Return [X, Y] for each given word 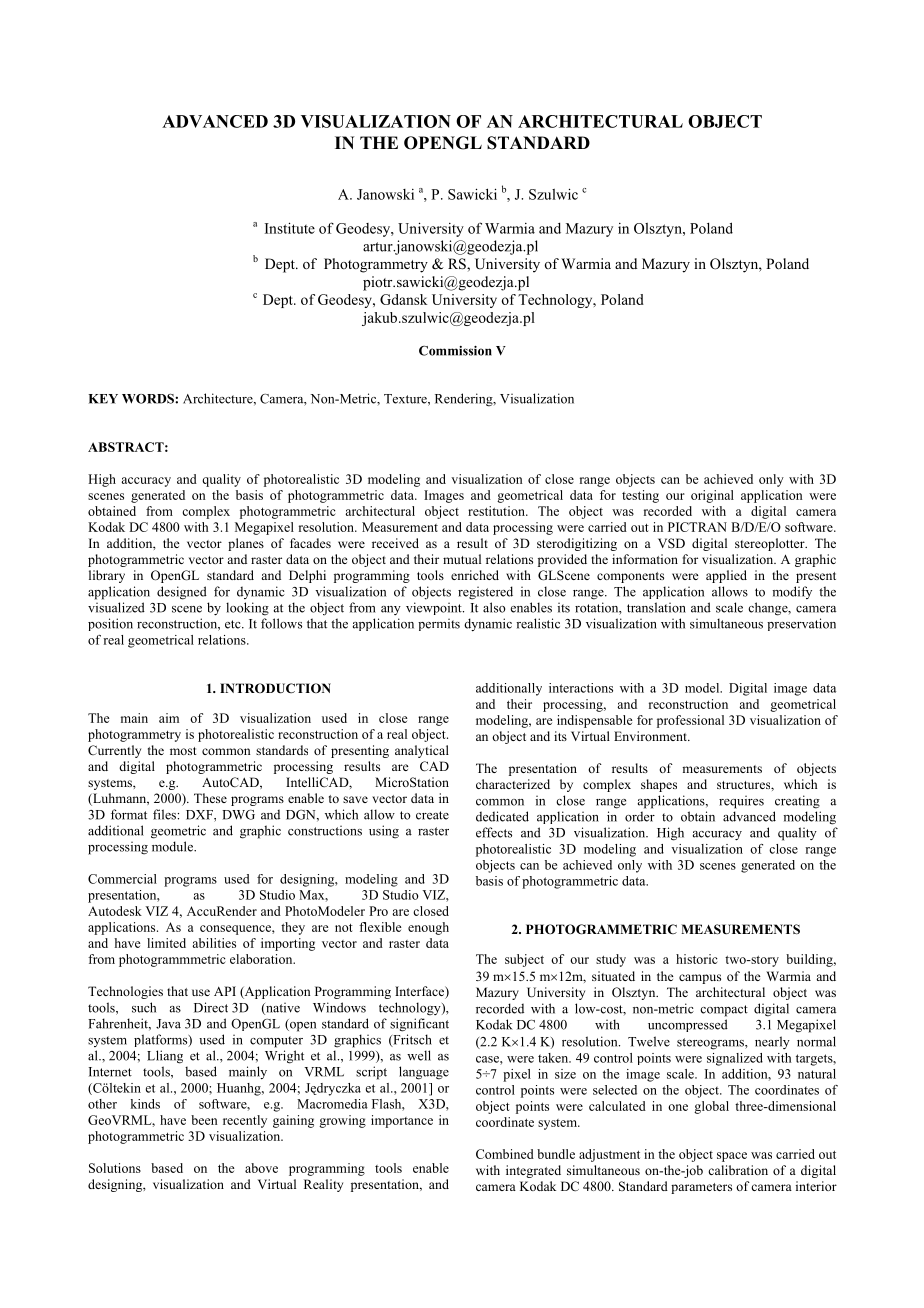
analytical [422, 751]
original [712, 496]
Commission [455, 351]
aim [169, 718]
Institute [290, 228]
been [204, 1120]
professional [690, 721]
